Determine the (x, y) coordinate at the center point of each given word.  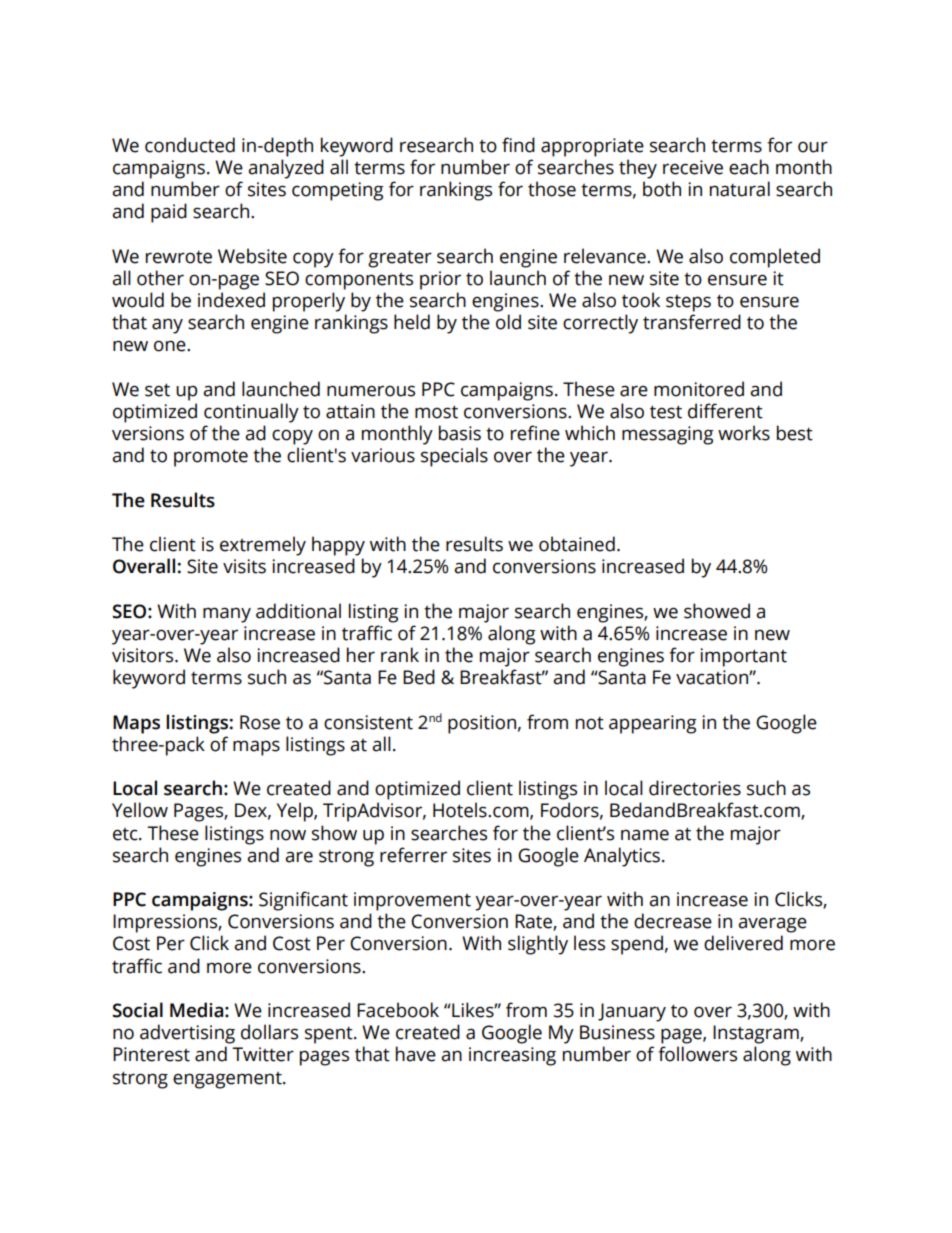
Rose (260, 722)
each (749, 167)
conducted (190, 145)
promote (211, 458)
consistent (368, 722)
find (518, 145)
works (744, 433)
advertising (187, 1034)
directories (695, 788)
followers (697, 1054)
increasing (512, 1056)
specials (454, 457)
